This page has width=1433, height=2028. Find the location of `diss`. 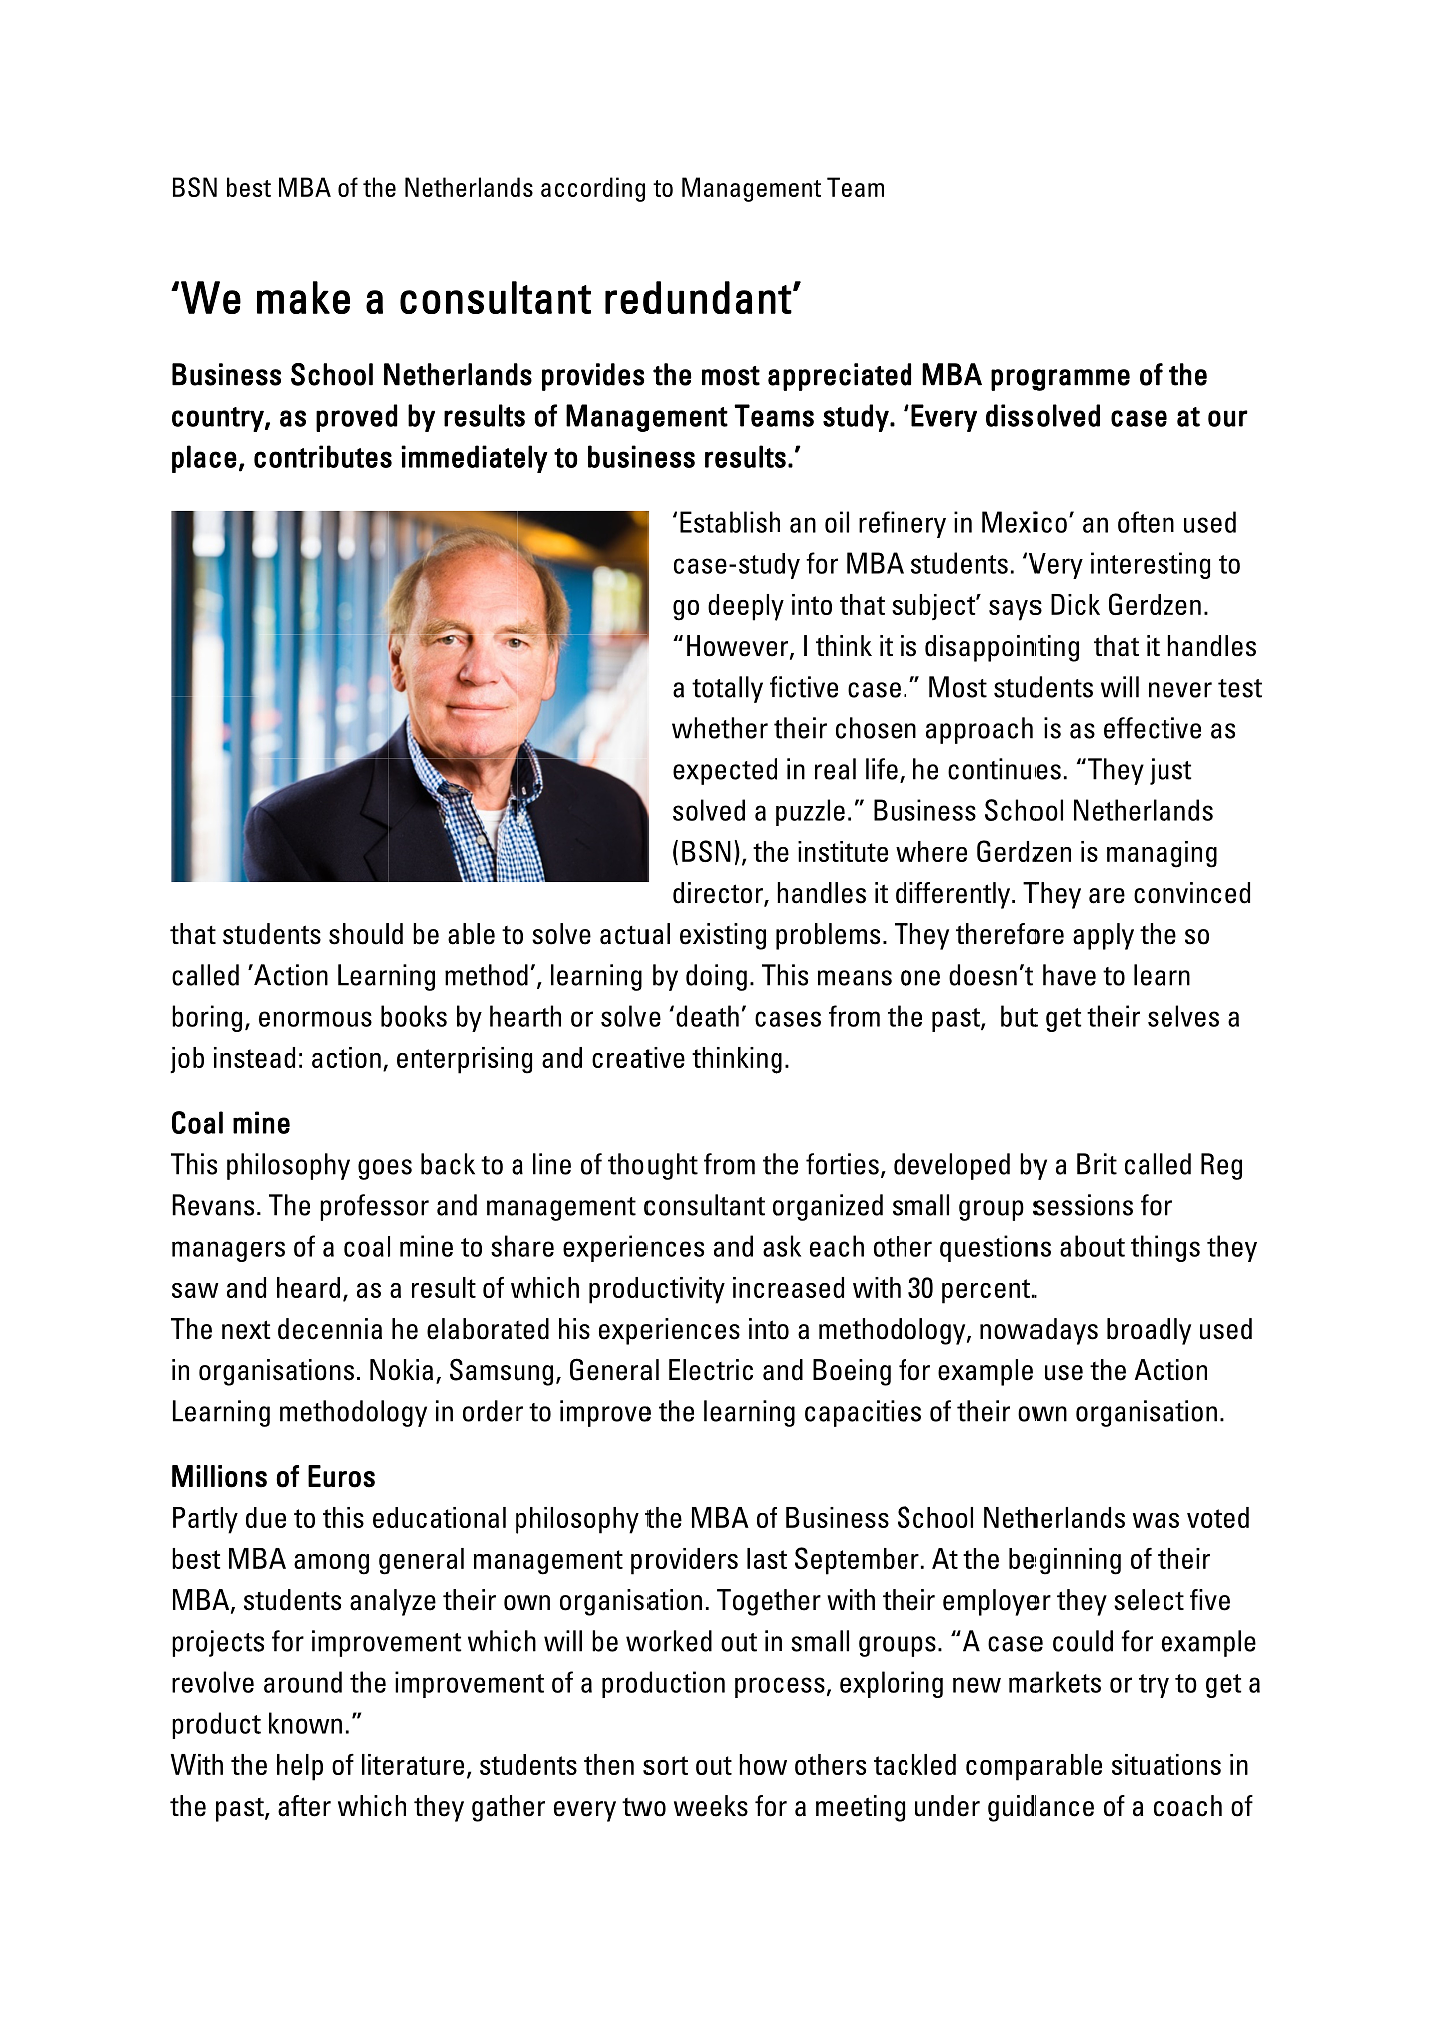

diss is located at coordinates (1009, 415).
